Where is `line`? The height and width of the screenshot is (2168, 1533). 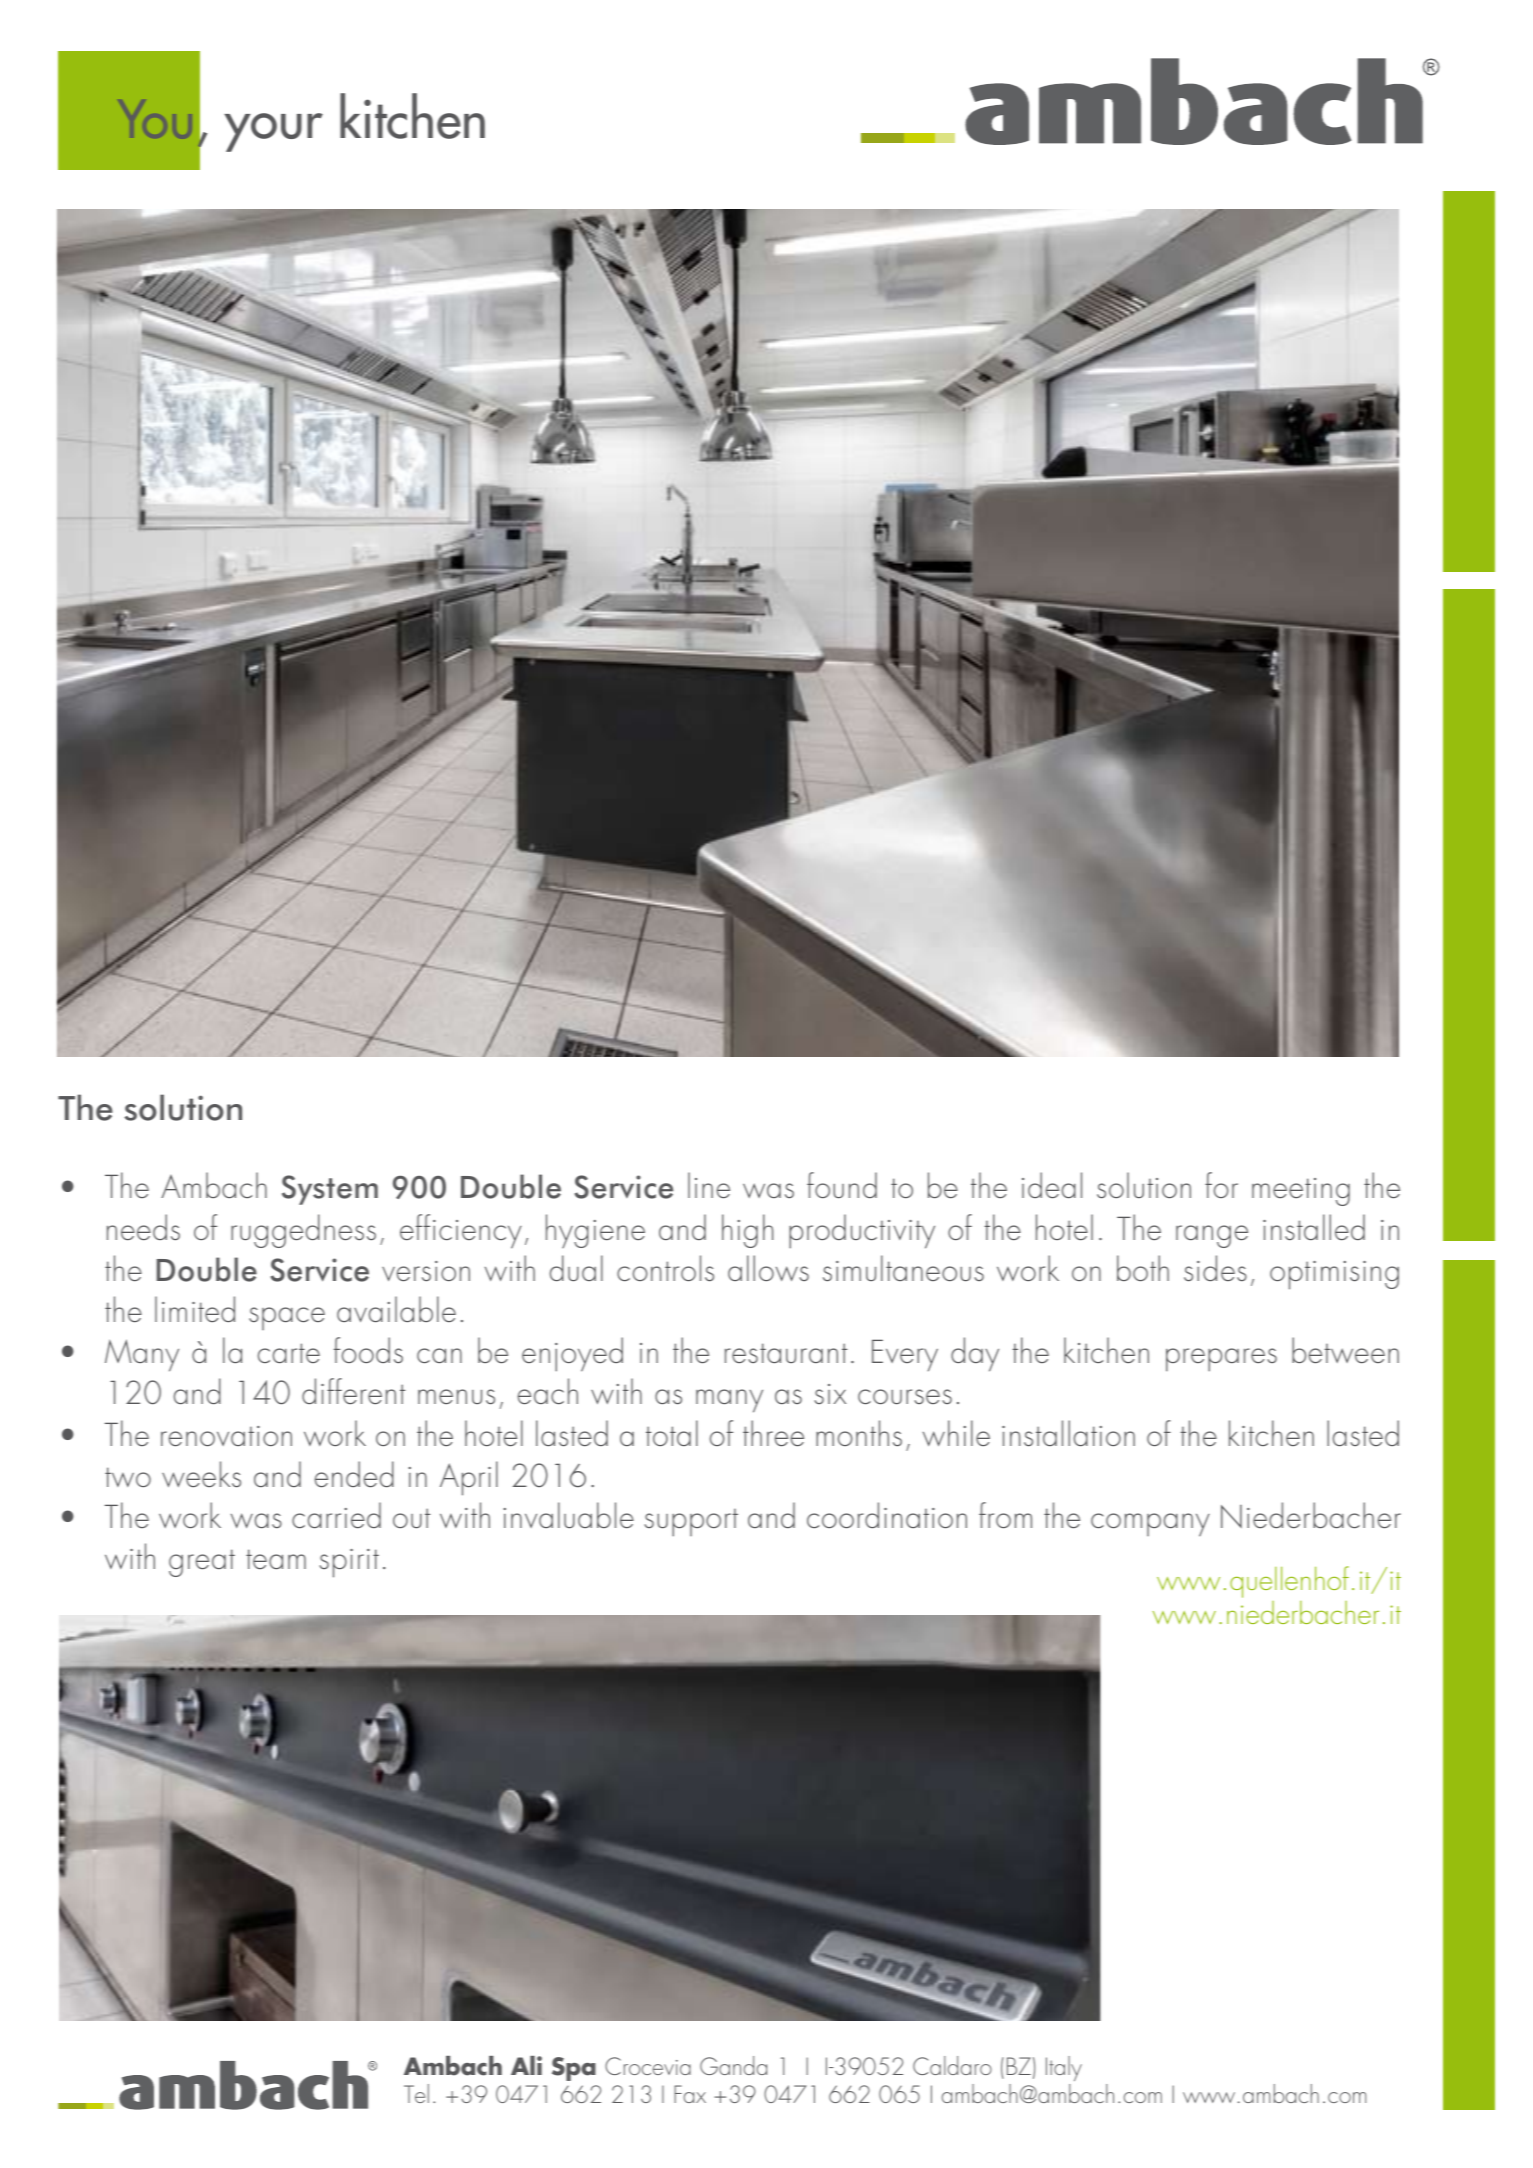 line is located at coordinates (709, 1185).
